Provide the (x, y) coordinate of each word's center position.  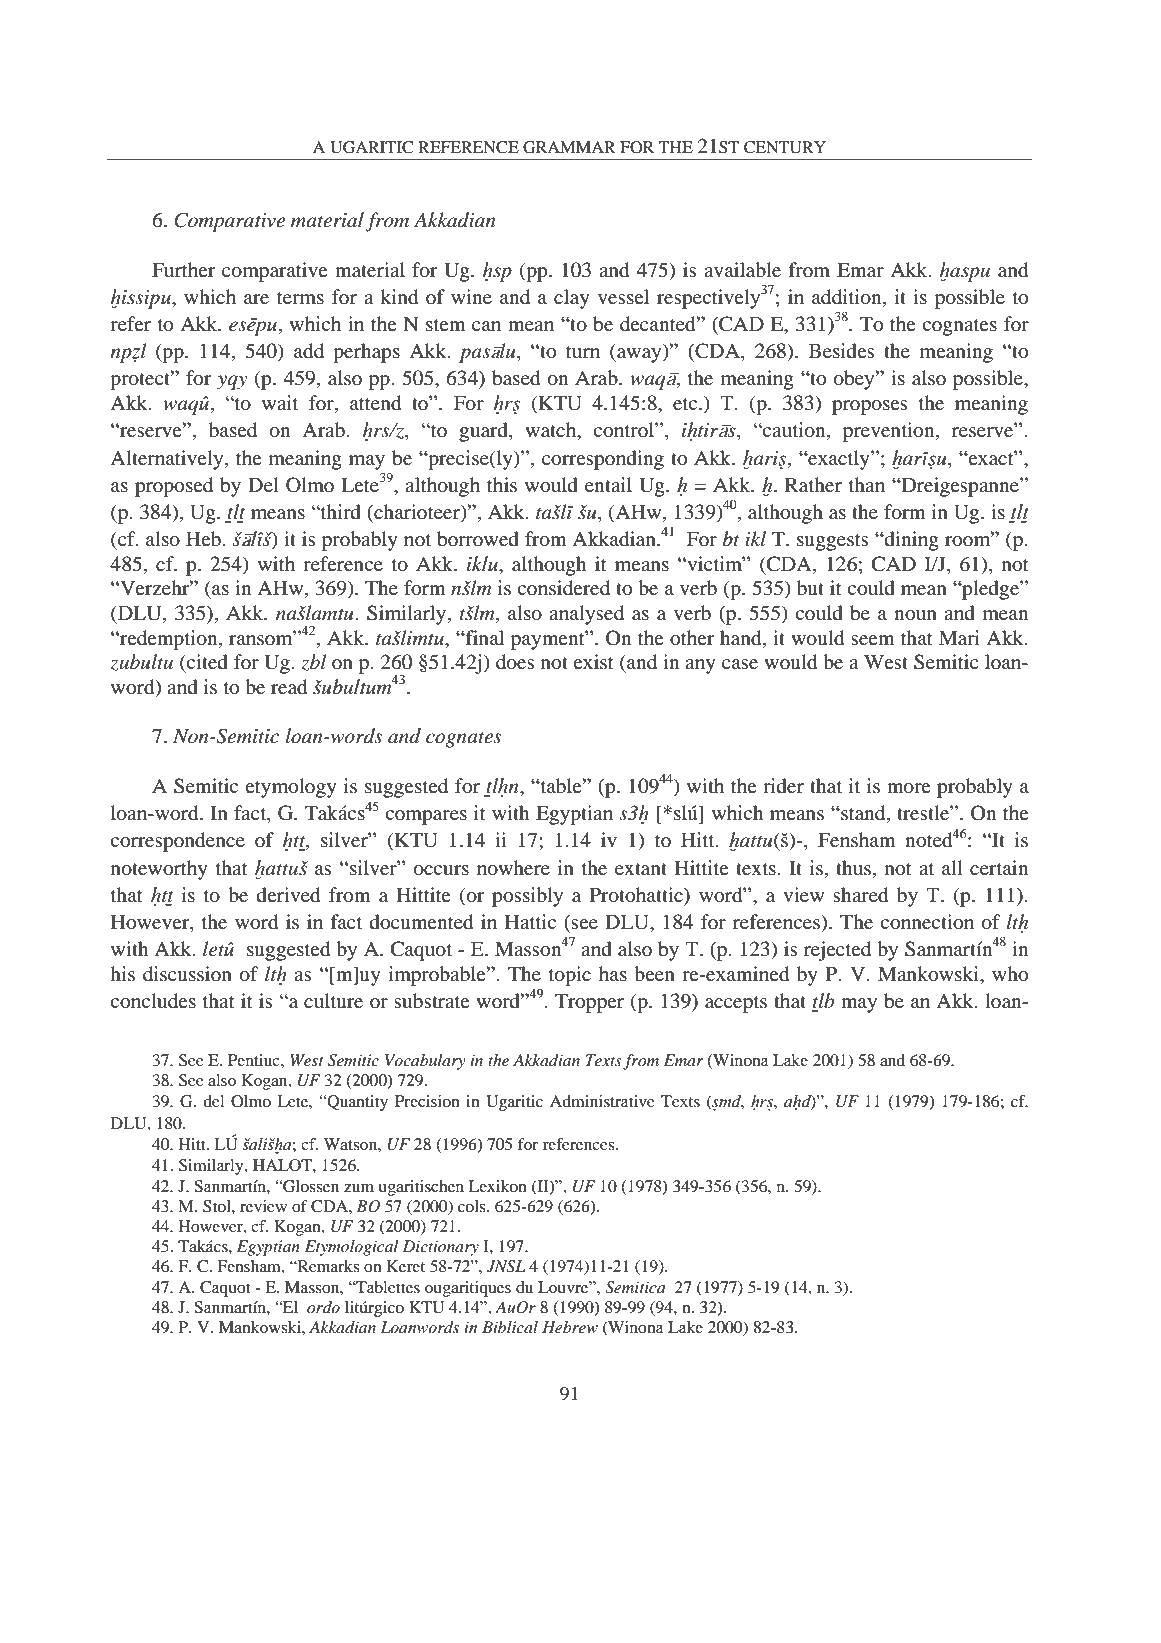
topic (570, 976)
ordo (323, 1307)
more (908, 788)
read (289, 687)
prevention (890, 432)
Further (184, 269)
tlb (823, 1002)
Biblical (510, 1327)
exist (593, 661)
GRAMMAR (569, 147)
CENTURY (785, 147)
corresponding (603, 460)
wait (280, 402)
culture (333, 1001)
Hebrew (570, 1327)
